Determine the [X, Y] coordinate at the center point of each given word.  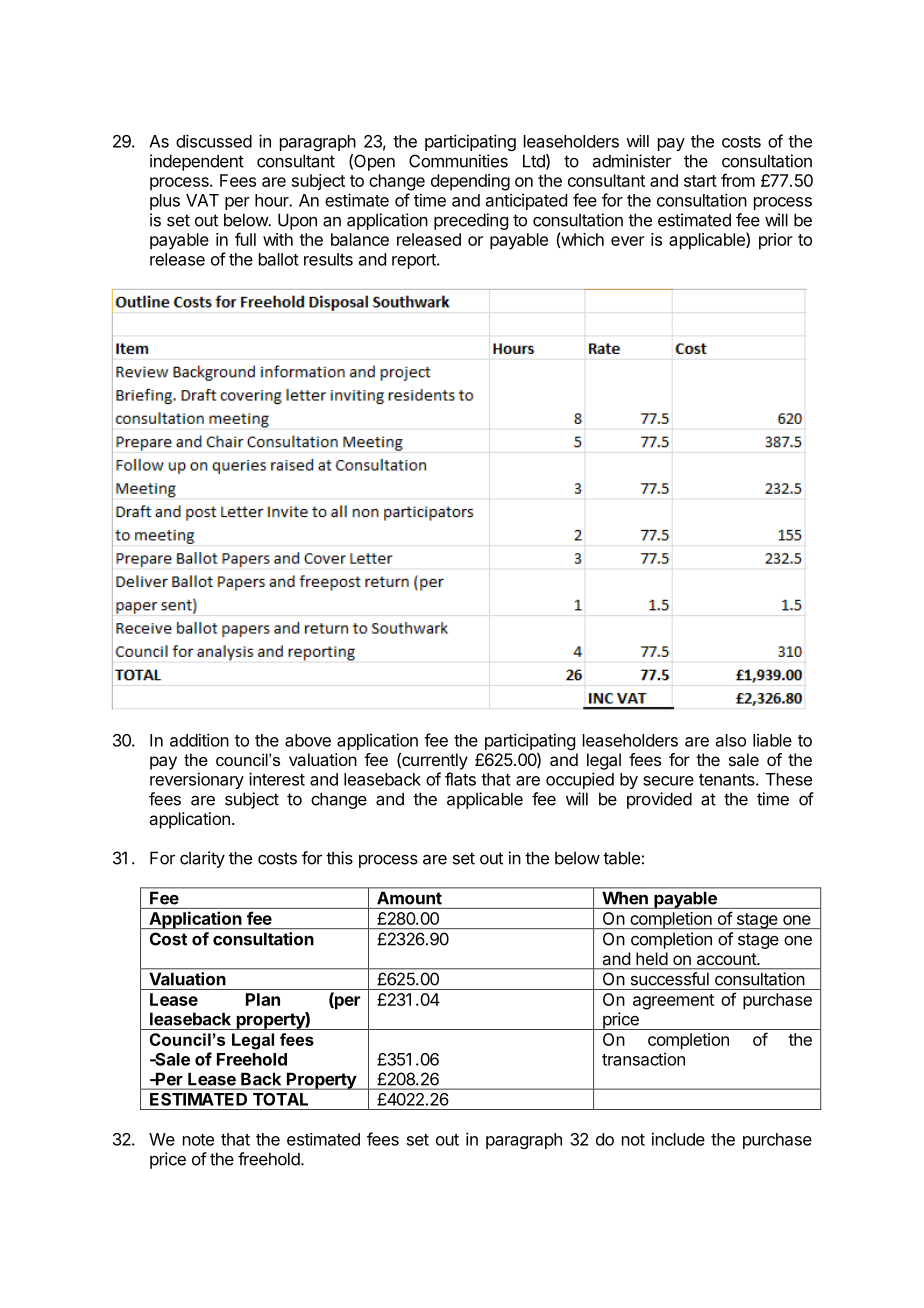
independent [197, 162]
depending [470, 182]
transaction [643, 1059]
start [700, 181]
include [678, 1139]
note [198, 1140]
